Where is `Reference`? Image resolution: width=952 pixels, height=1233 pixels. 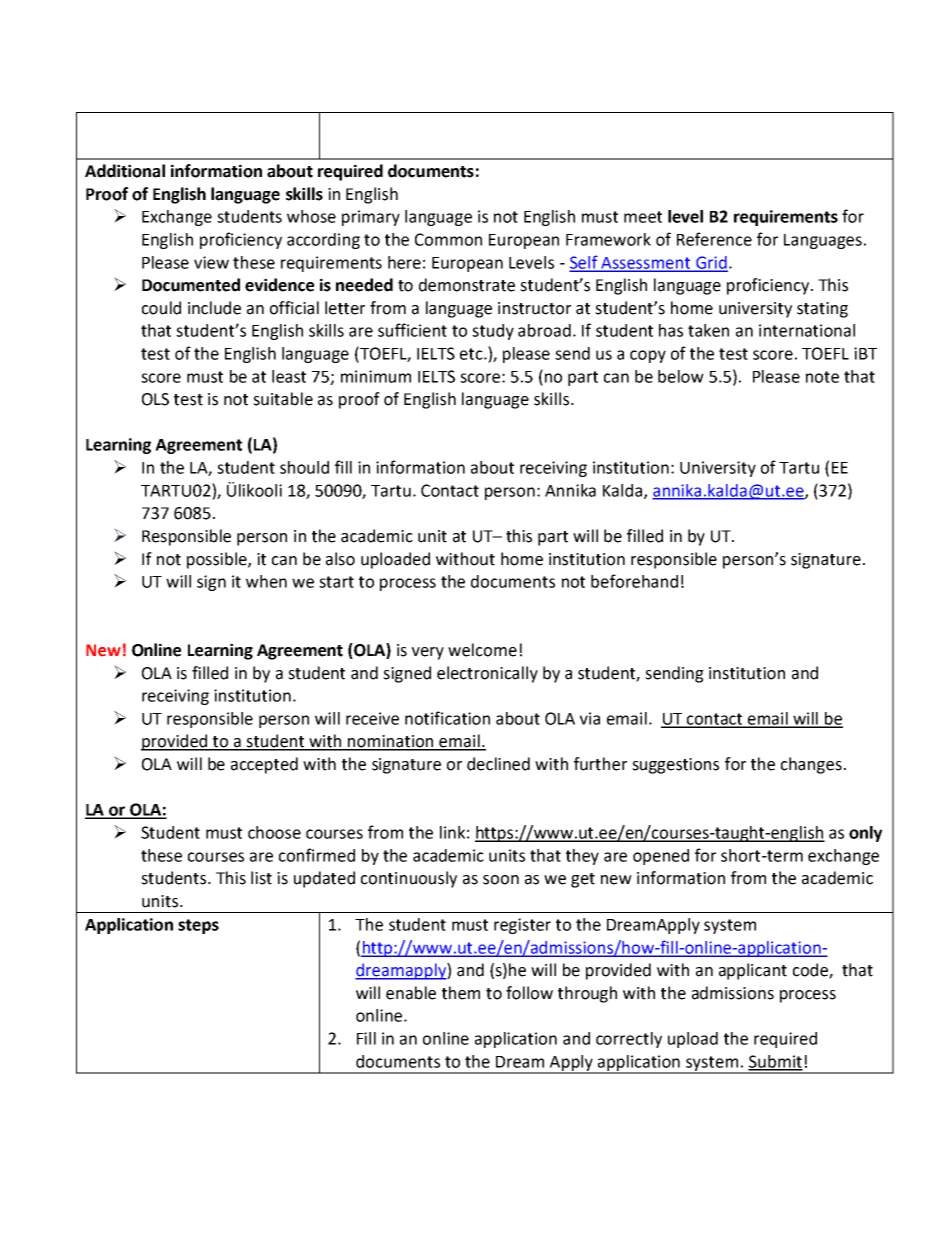 Reference is located at coordinates (714, 239).
